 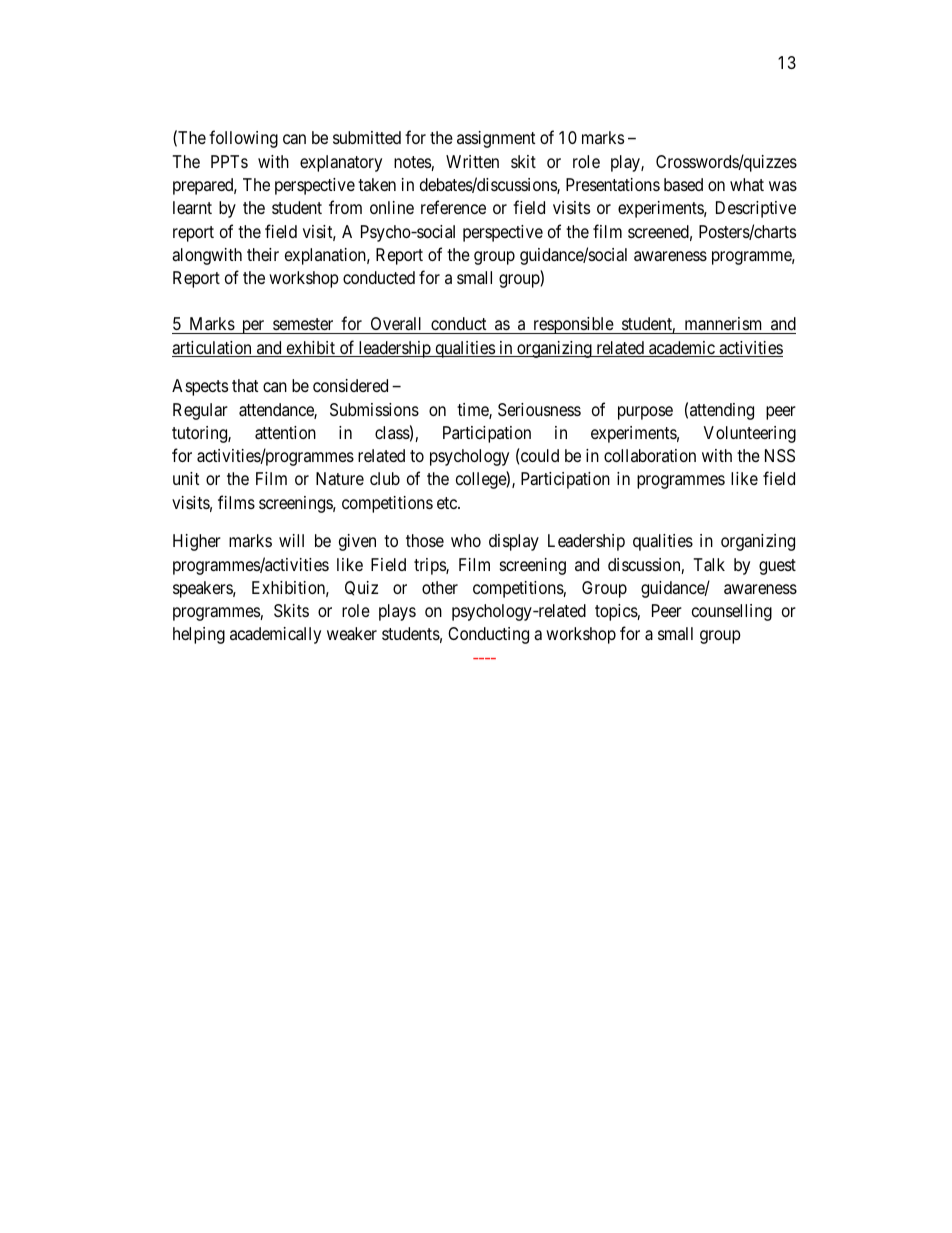 I want to click on based, so click(x=683, y=185).
